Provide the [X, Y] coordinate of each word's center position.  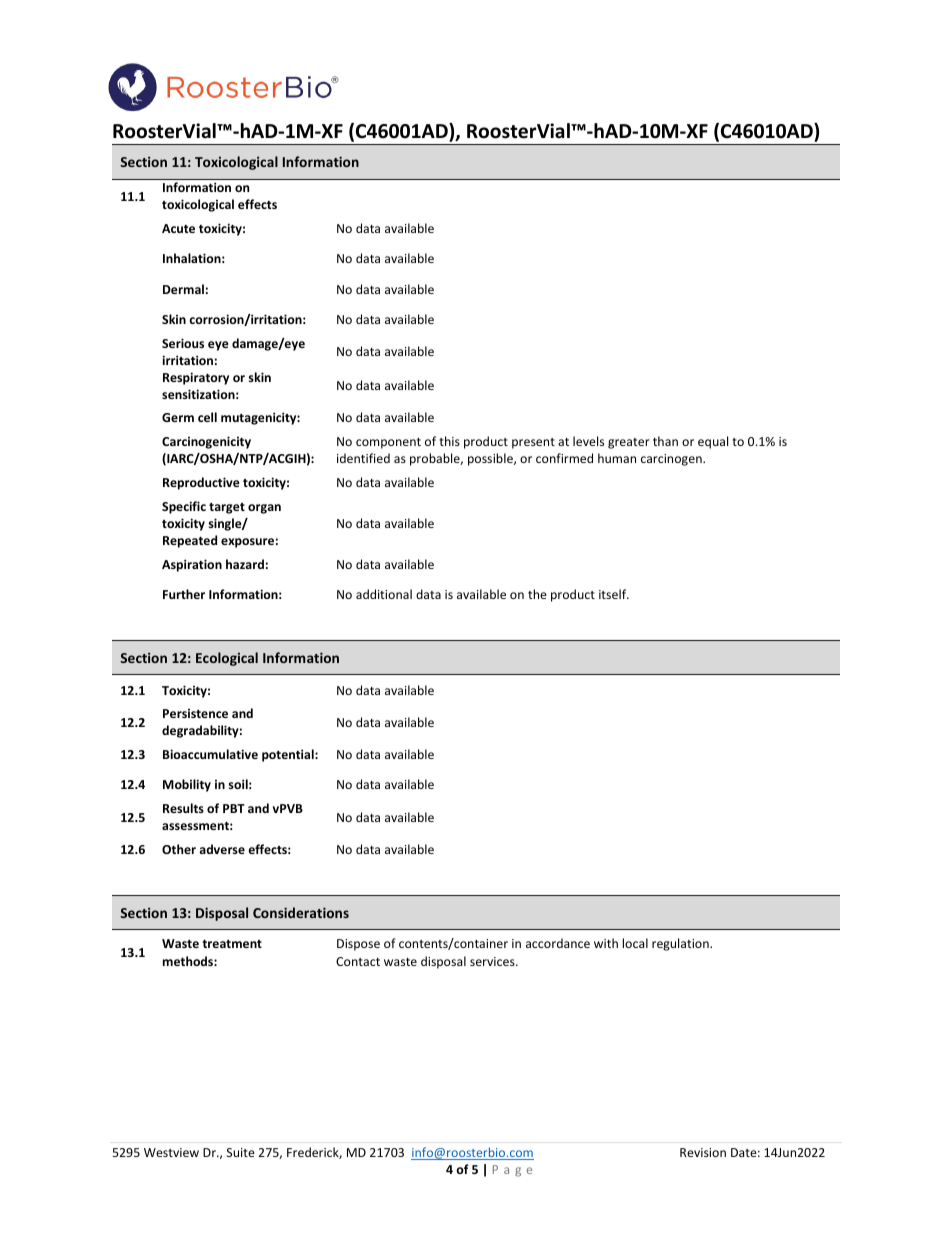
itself [614, 594]
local [635, 943]
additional [384, 594]
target [227, 508]
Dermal [183, 289]
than [665, 441]
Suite [241, 1152]
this [449, 441]
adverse [222, 849]
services [493, 961]
